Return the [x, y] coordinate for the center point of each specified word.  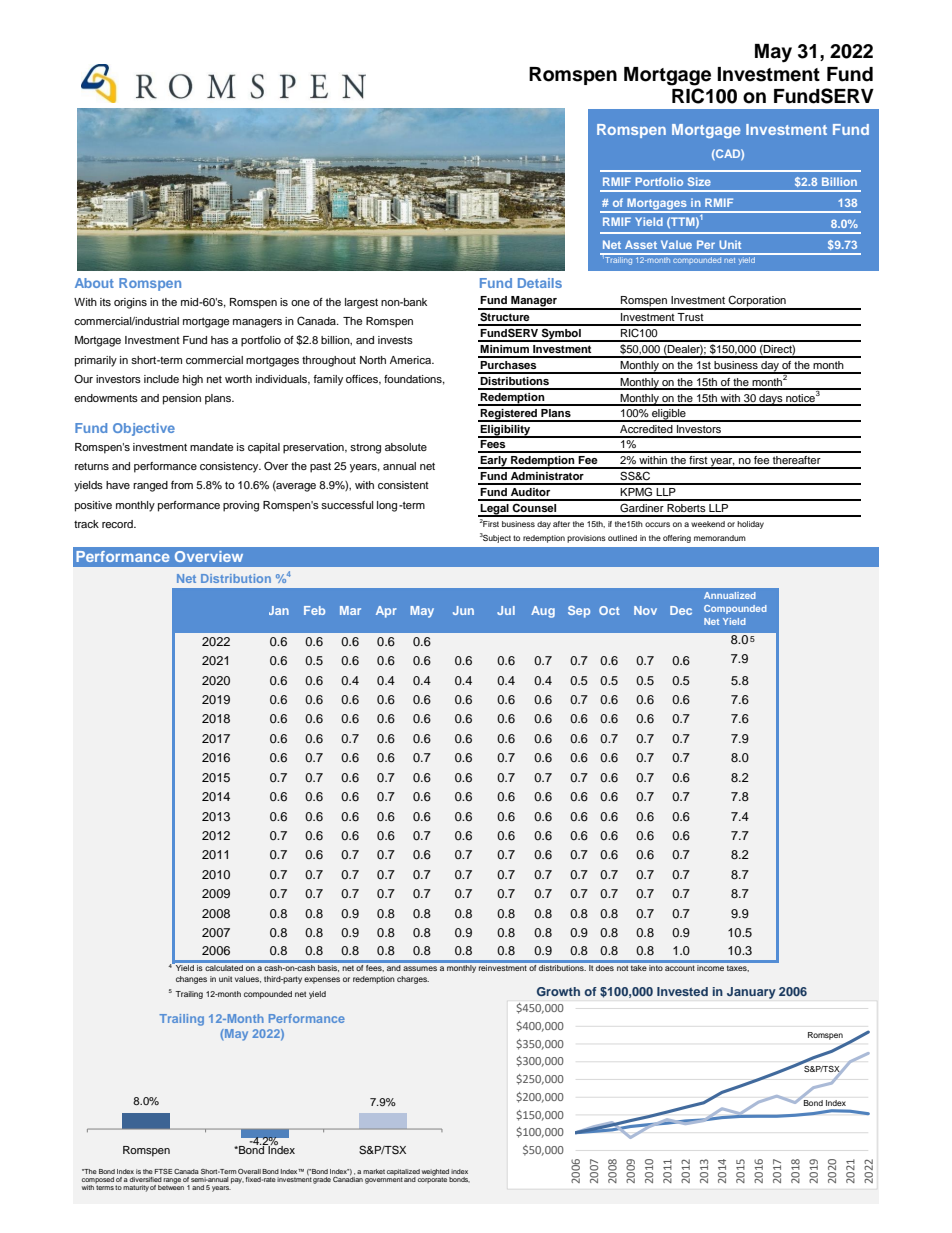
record [118, 524]
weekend [708, 524]
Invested [682, 991]
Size [699, 181]
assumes [420, 968]
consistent [403, 485]
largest [361, 303]
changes [191, 980]
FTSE [163, 1171]
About [94, 283]
